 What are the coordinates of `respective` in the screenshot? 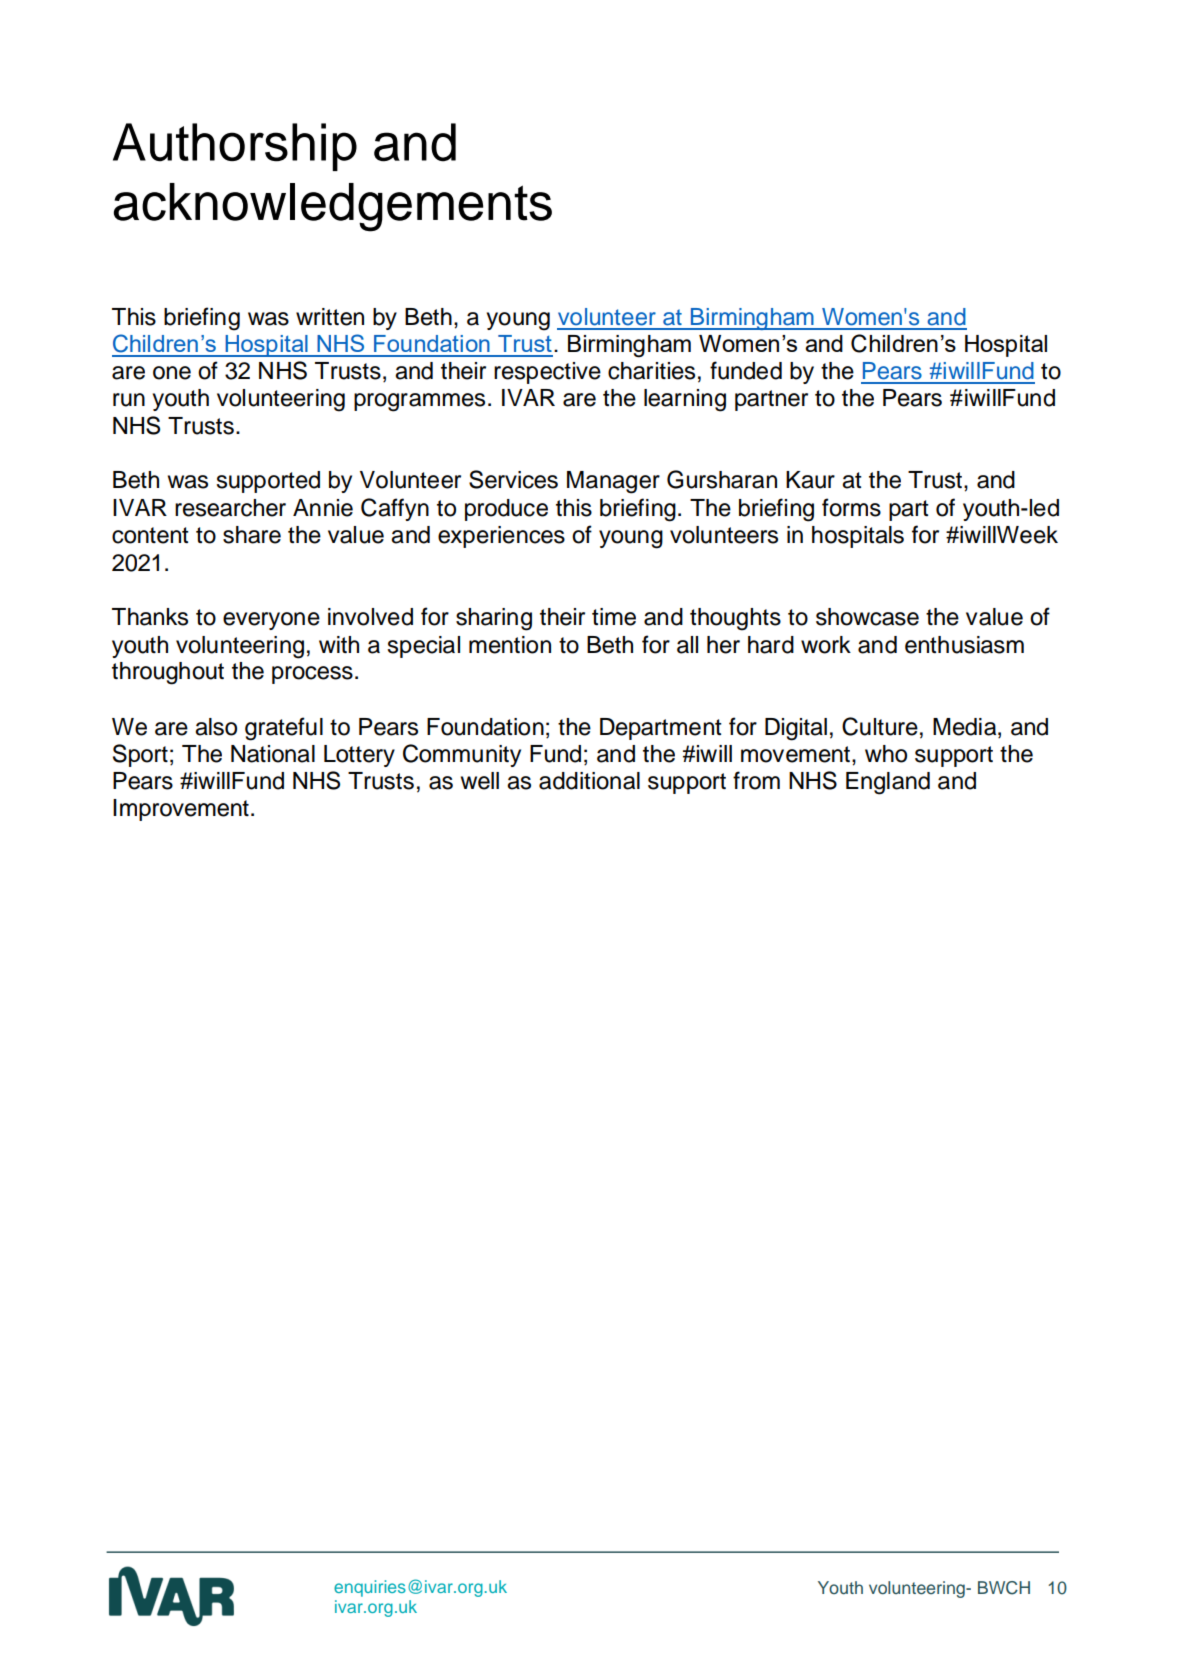 It's located at (547, 373).
